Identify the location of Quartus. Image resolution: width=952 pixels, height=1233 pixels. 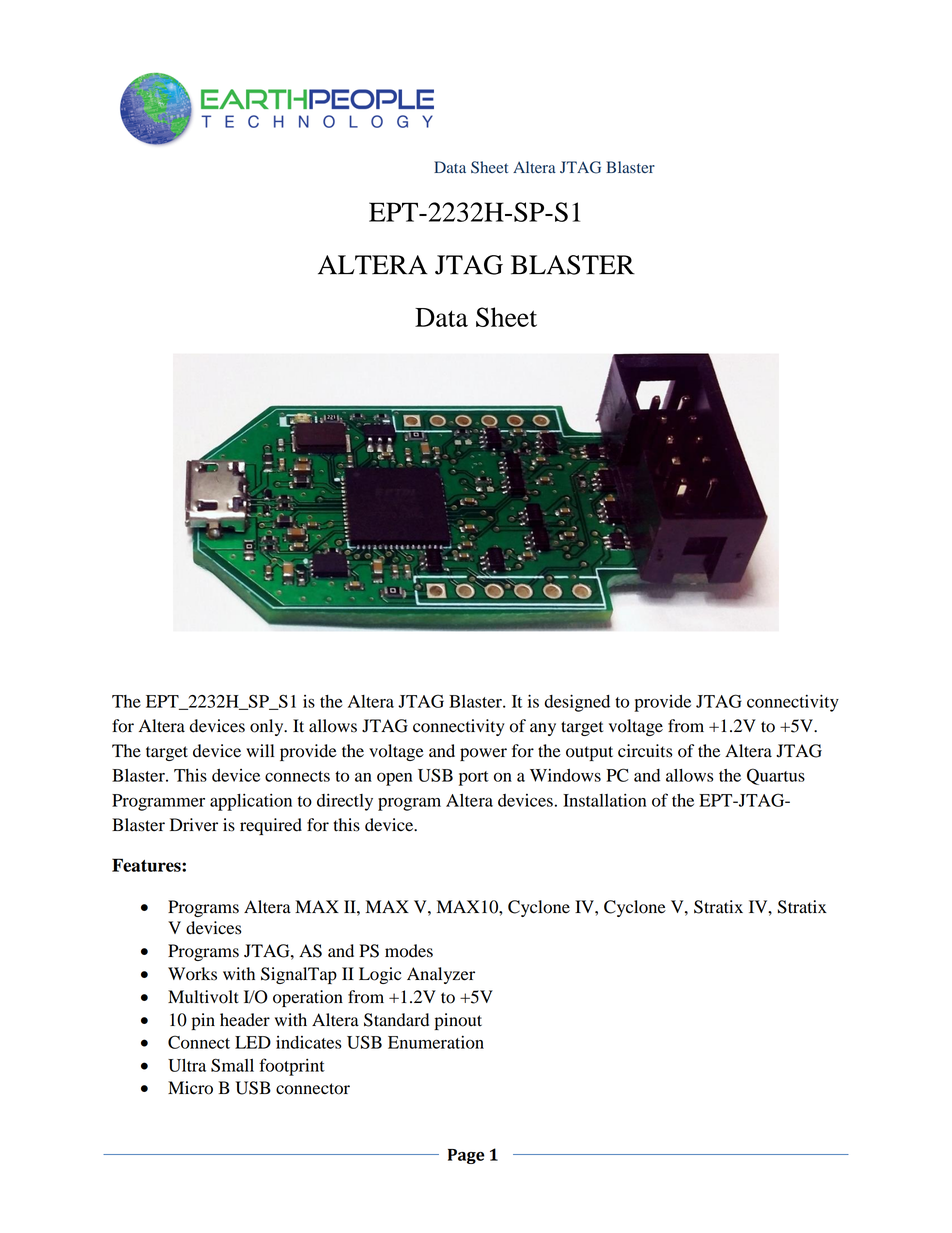
(776, 776).
